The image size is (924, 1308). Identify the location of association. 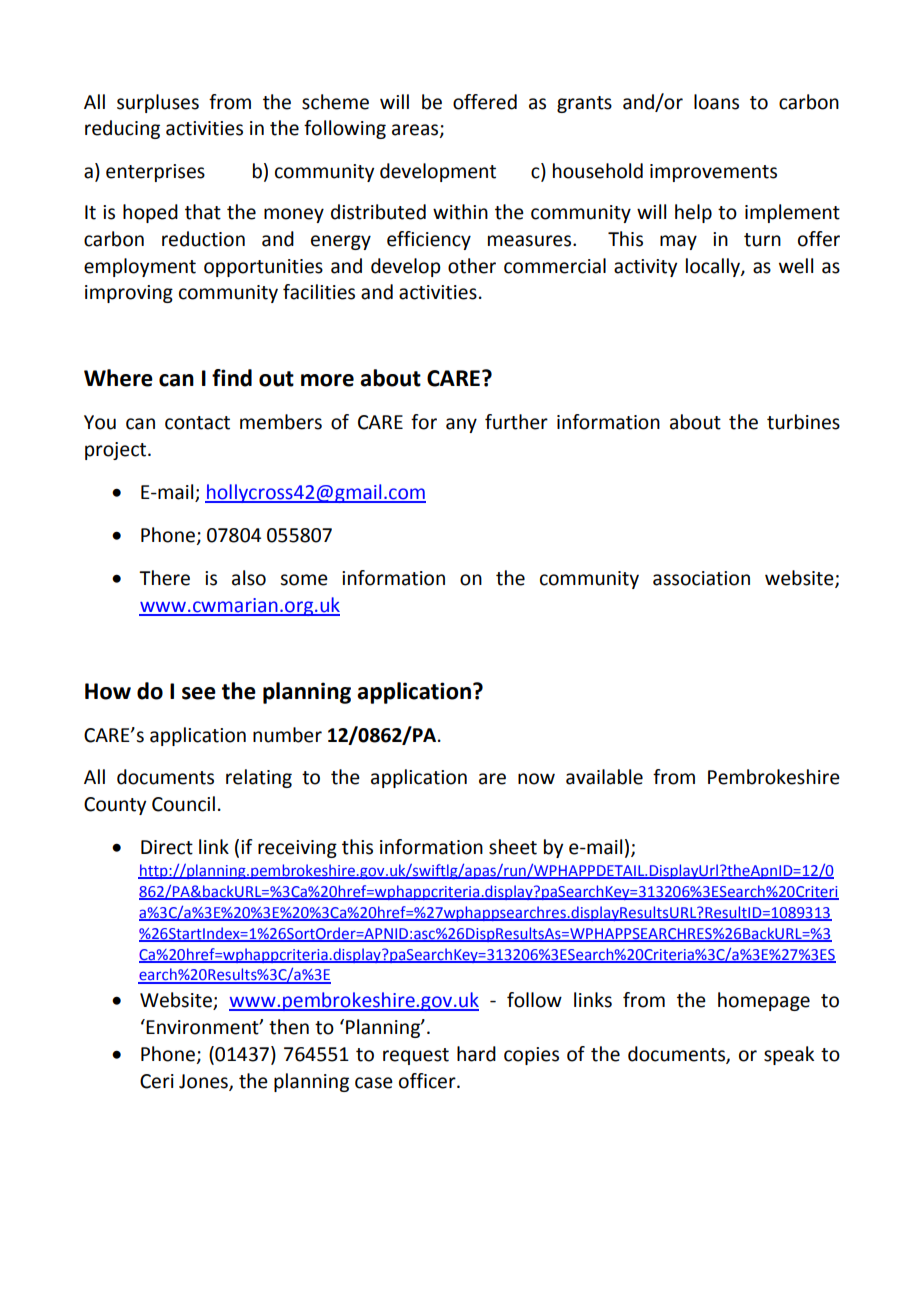
(701, 578).
